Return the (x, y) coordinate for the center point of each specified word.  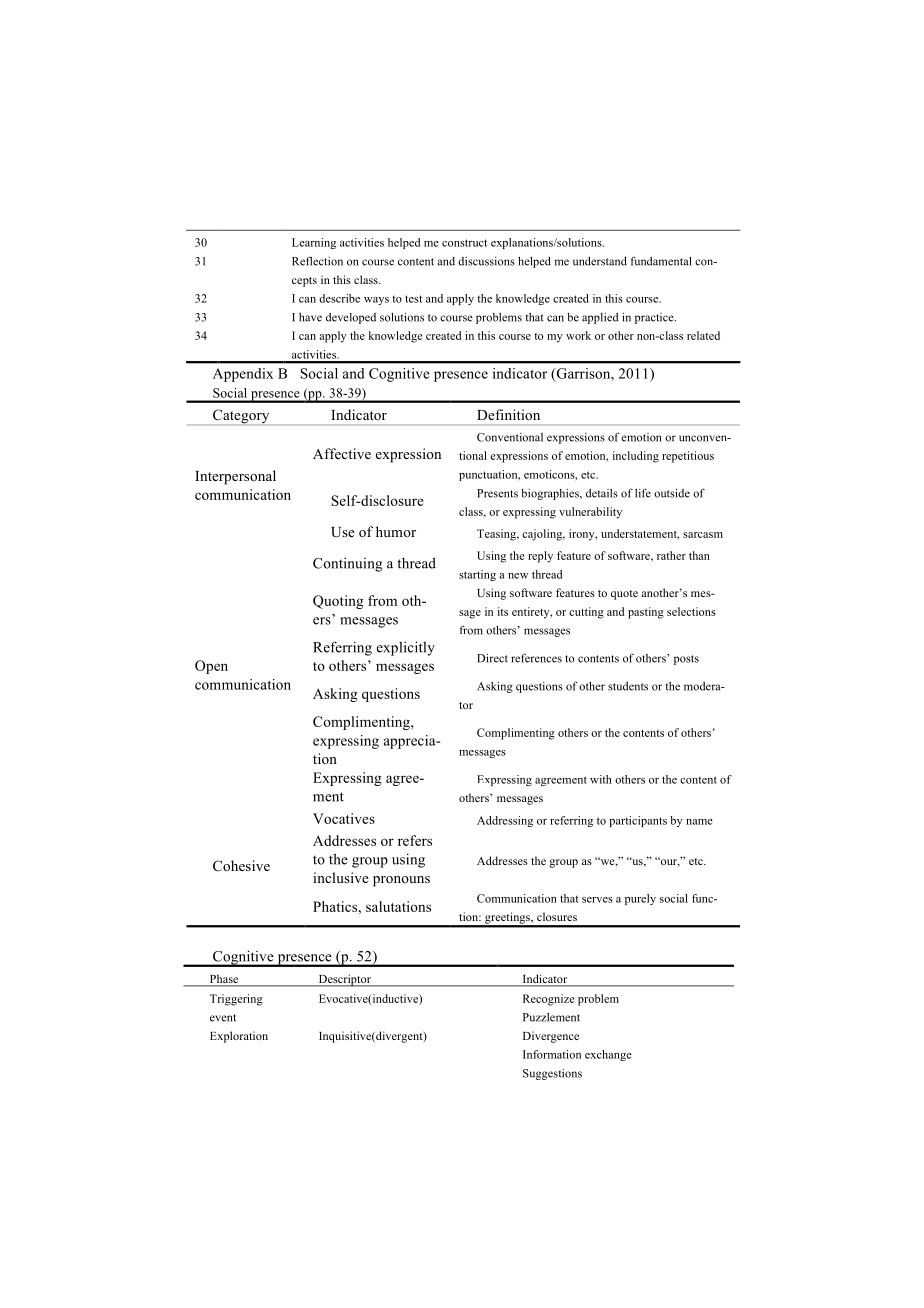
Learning (314, 243)
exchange (608, 1055)
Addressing (505, 821)
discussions (486, 261)
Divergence (551, 1037)
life (643, 493)
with (601, 779)
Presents (497, 493)
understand (600, 261)
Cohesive (241, 865)
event (223, 1018)
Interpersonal (235, 477)
